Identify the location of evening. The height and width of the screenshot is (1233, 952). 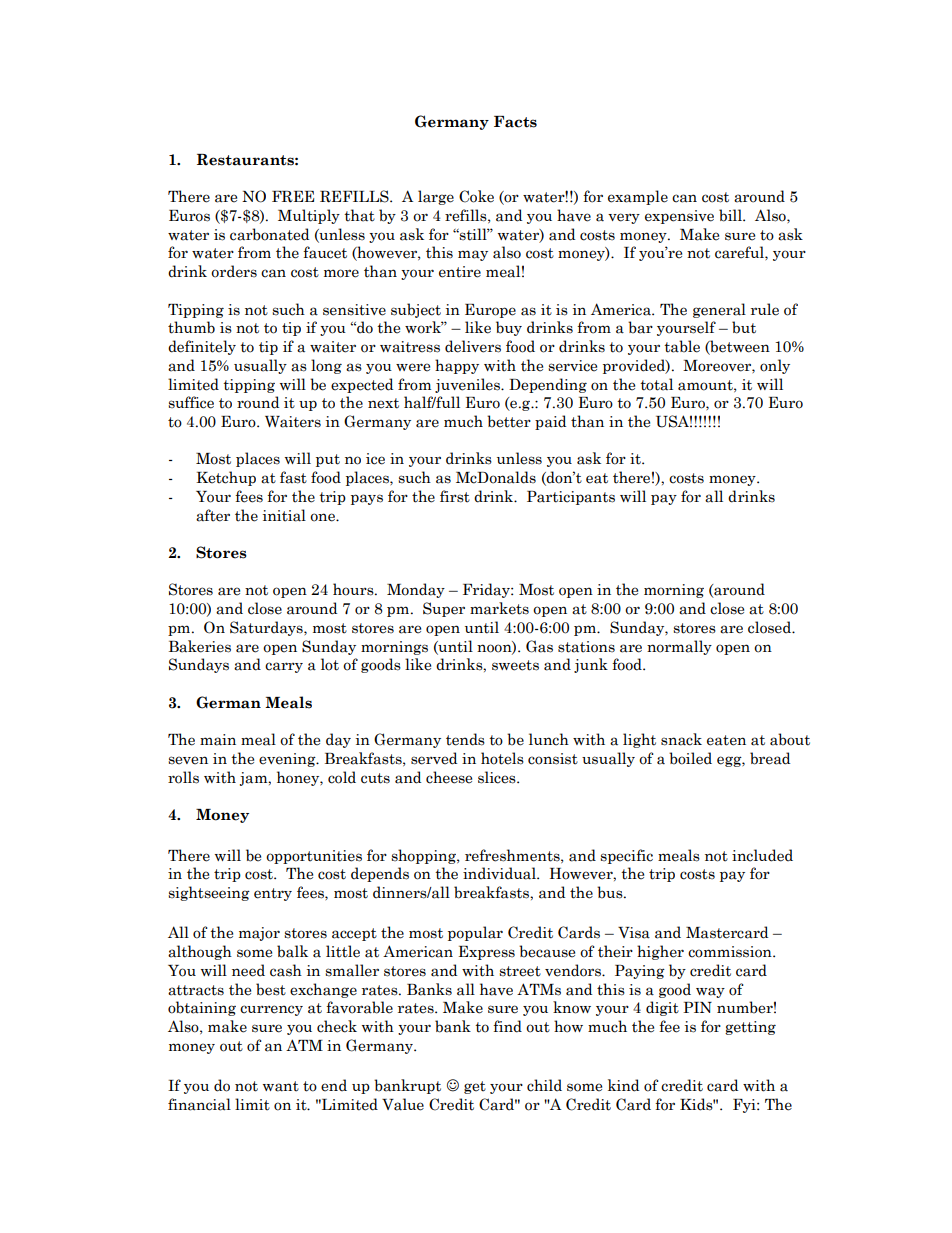
(288, 760).
